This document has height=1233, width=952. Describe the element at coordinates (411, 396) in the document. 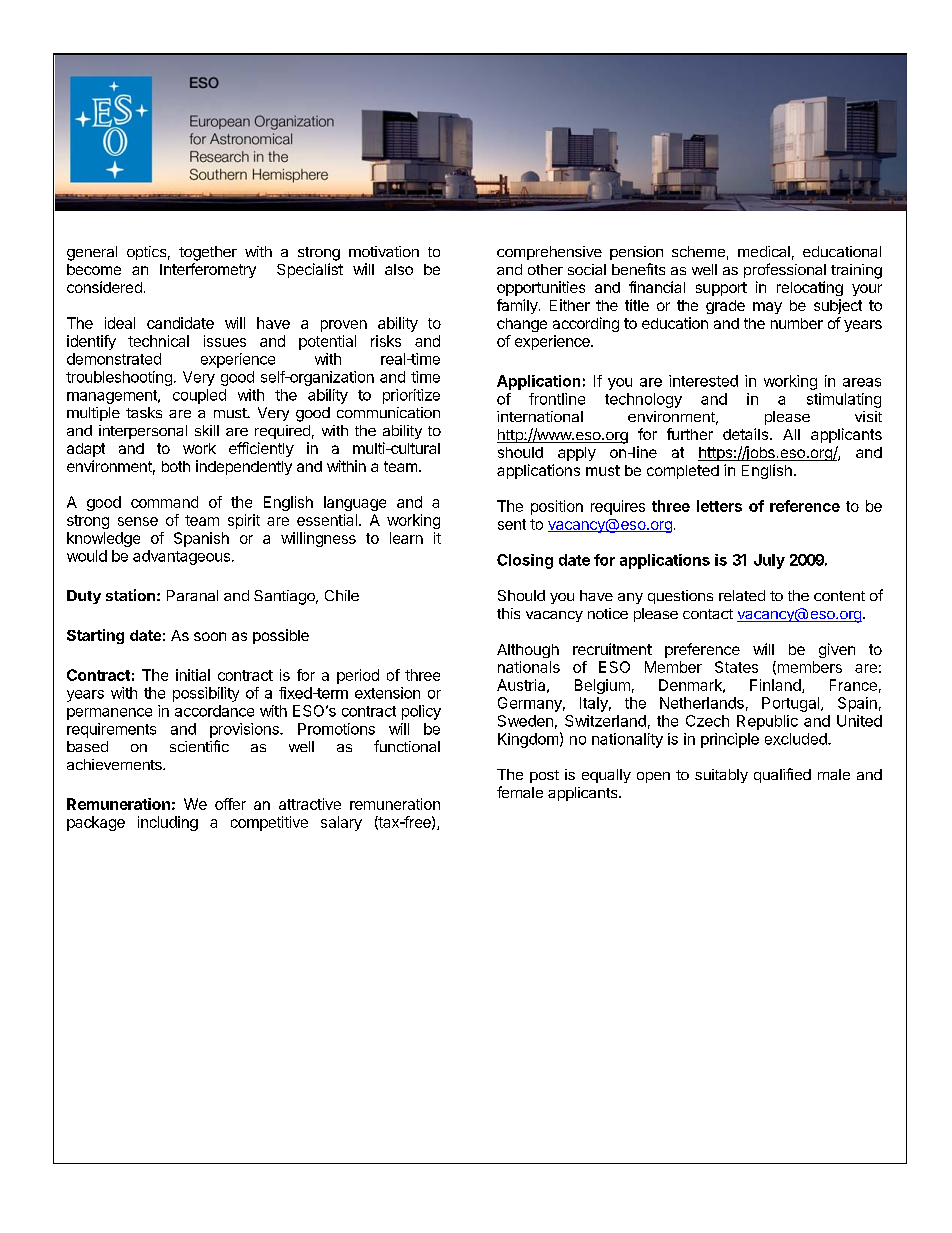

I see `prioritize` at that location.
